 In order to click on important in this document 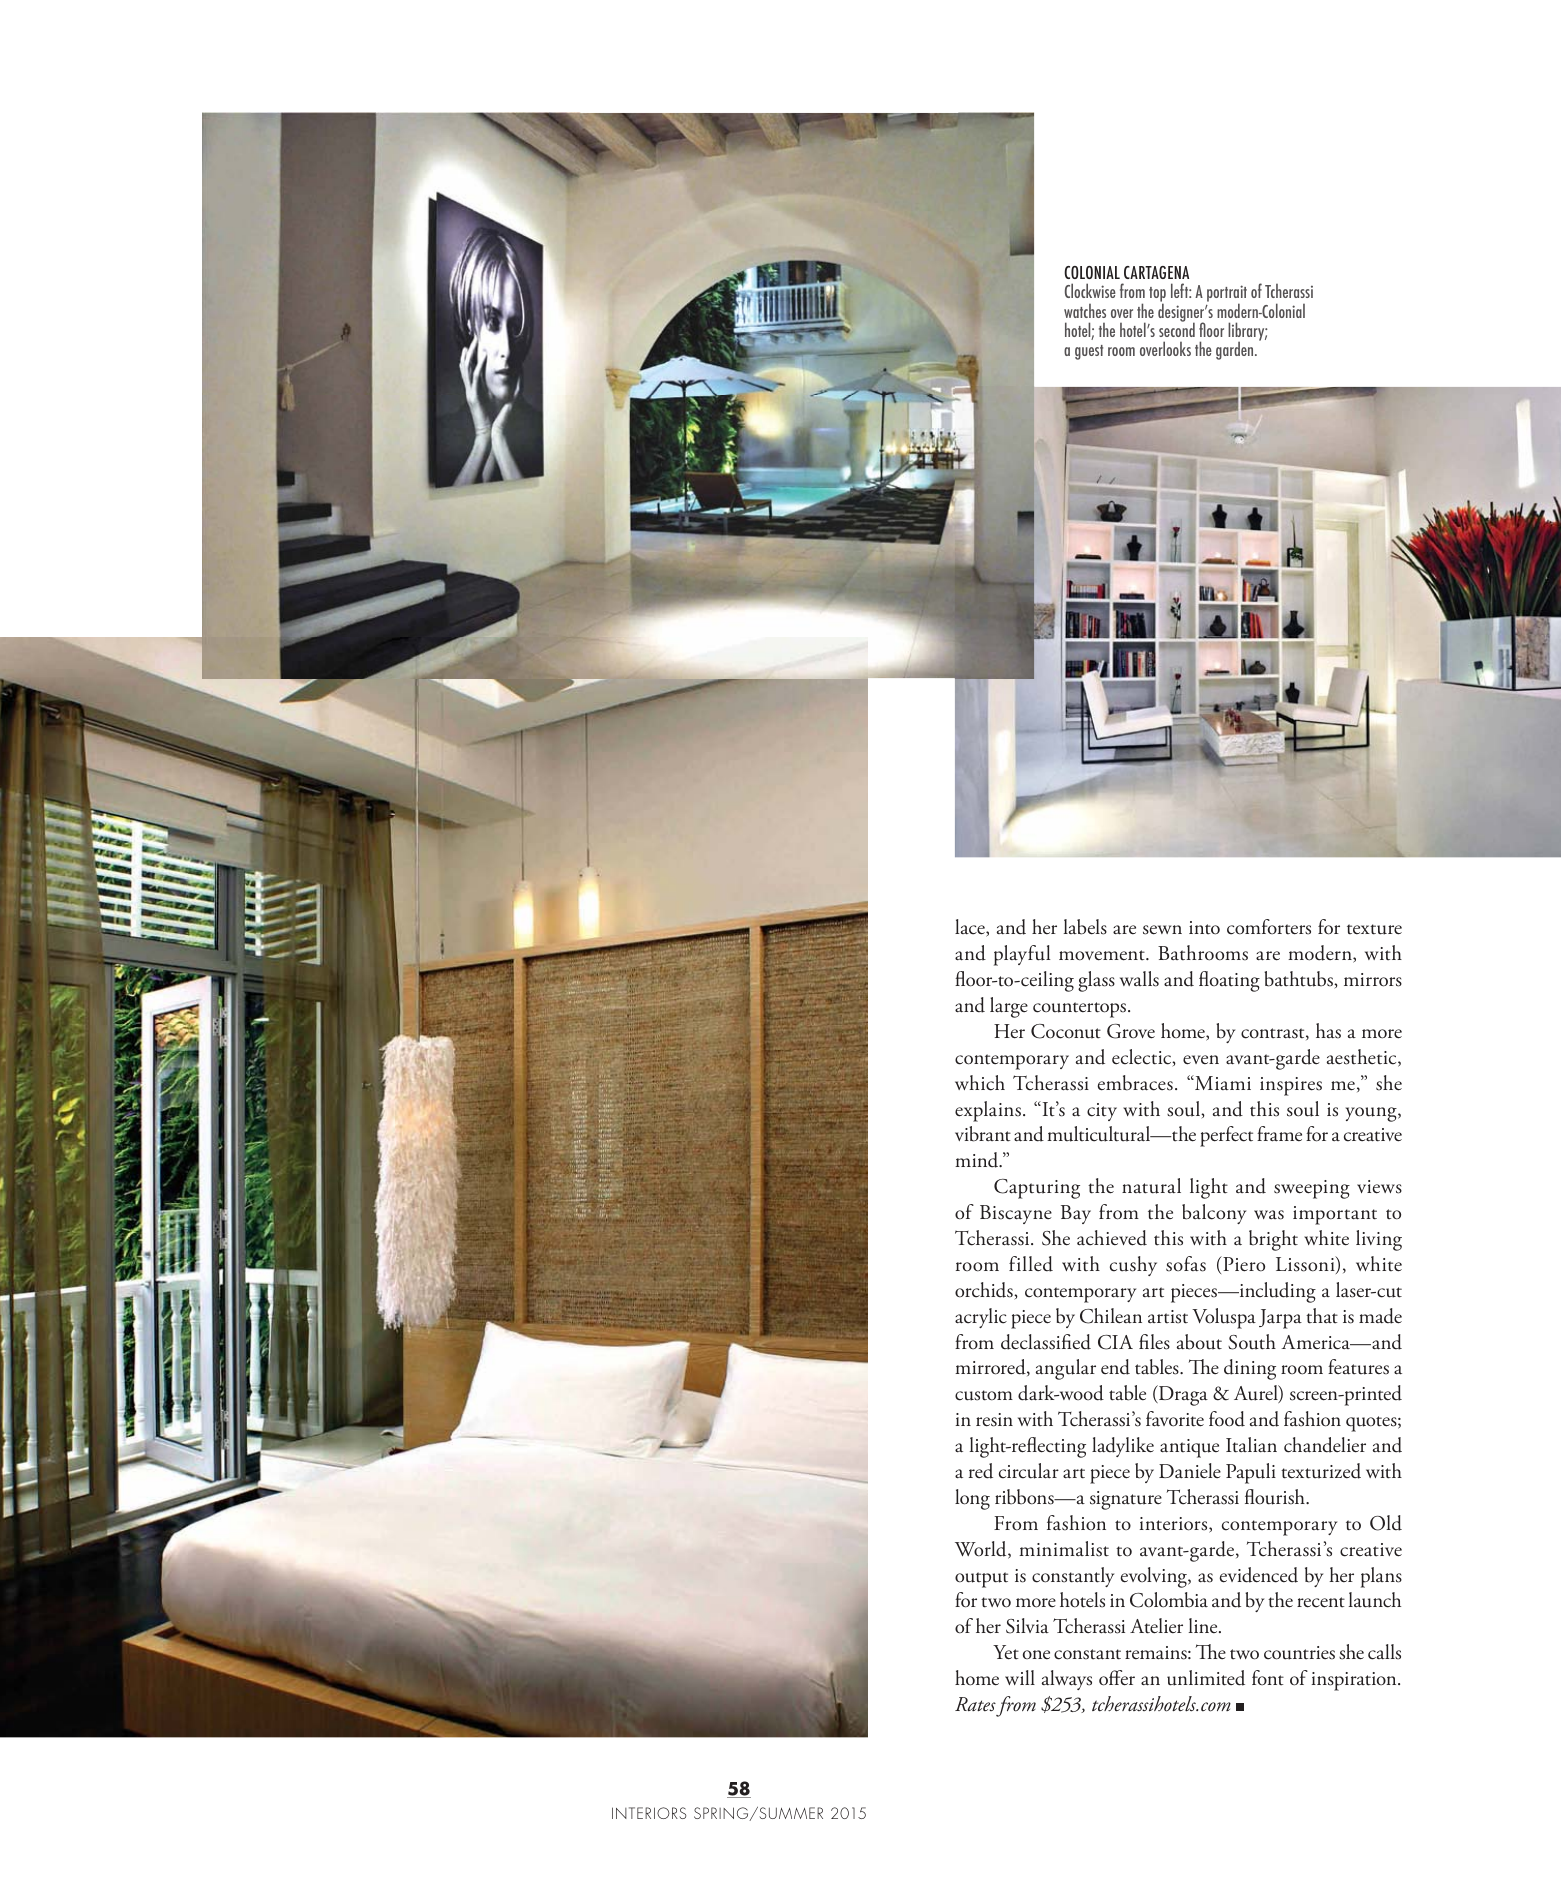, I will do `click(1335, 1215)`.
